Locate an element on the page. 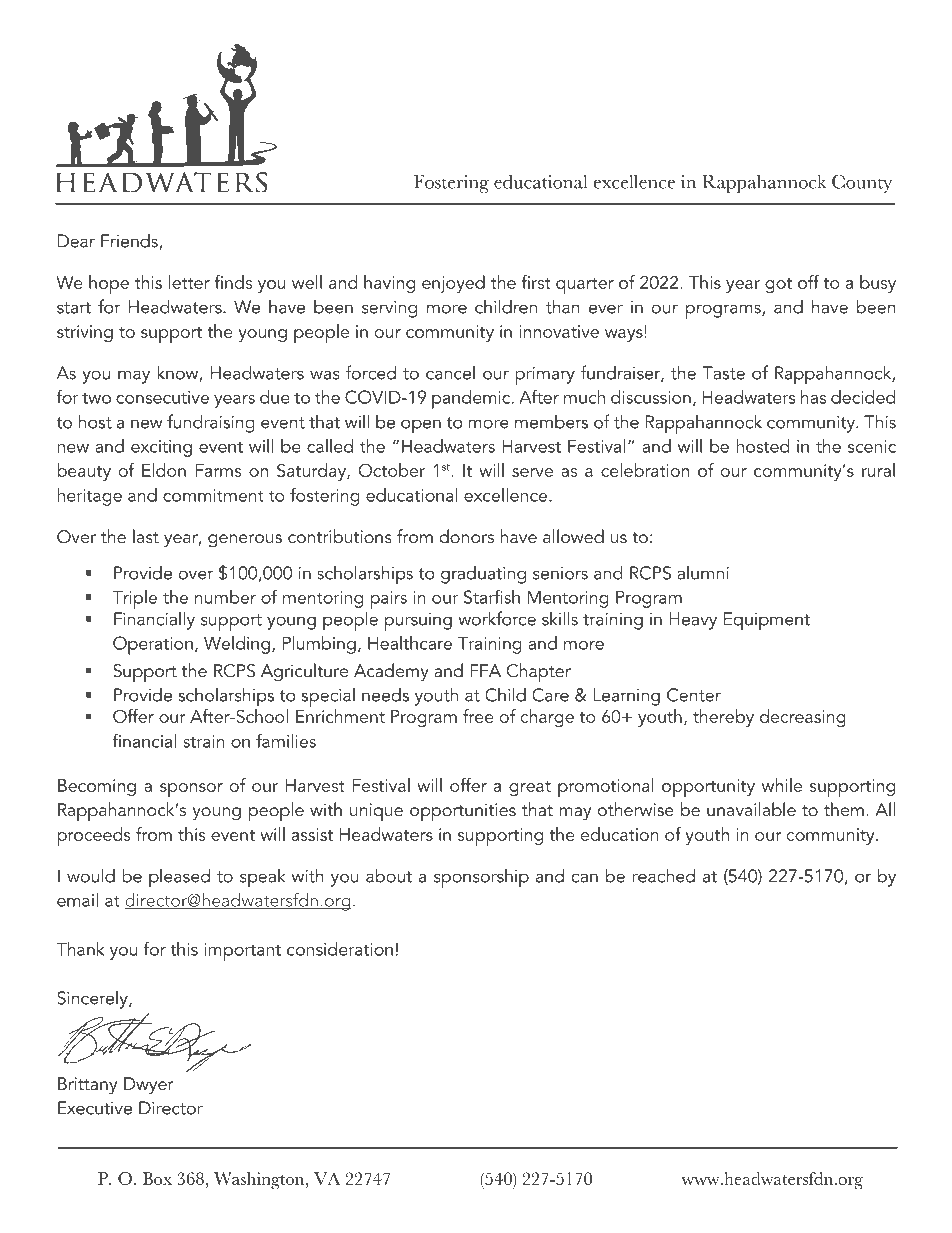 This document has height=1233, width=952. Washington is located at coordinates (260, 1181).
